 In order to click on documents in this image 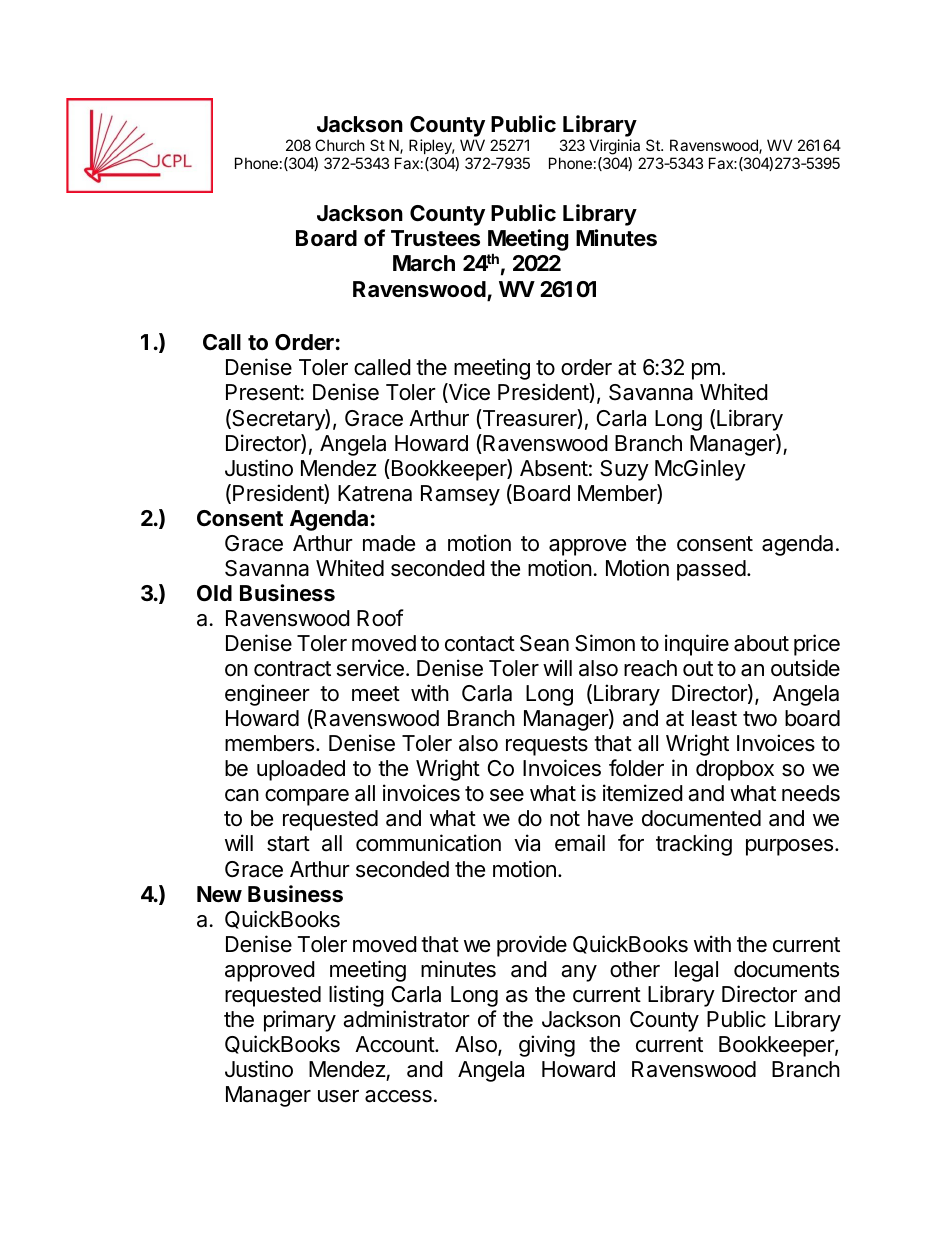, I will do `click(786, 969)`.
